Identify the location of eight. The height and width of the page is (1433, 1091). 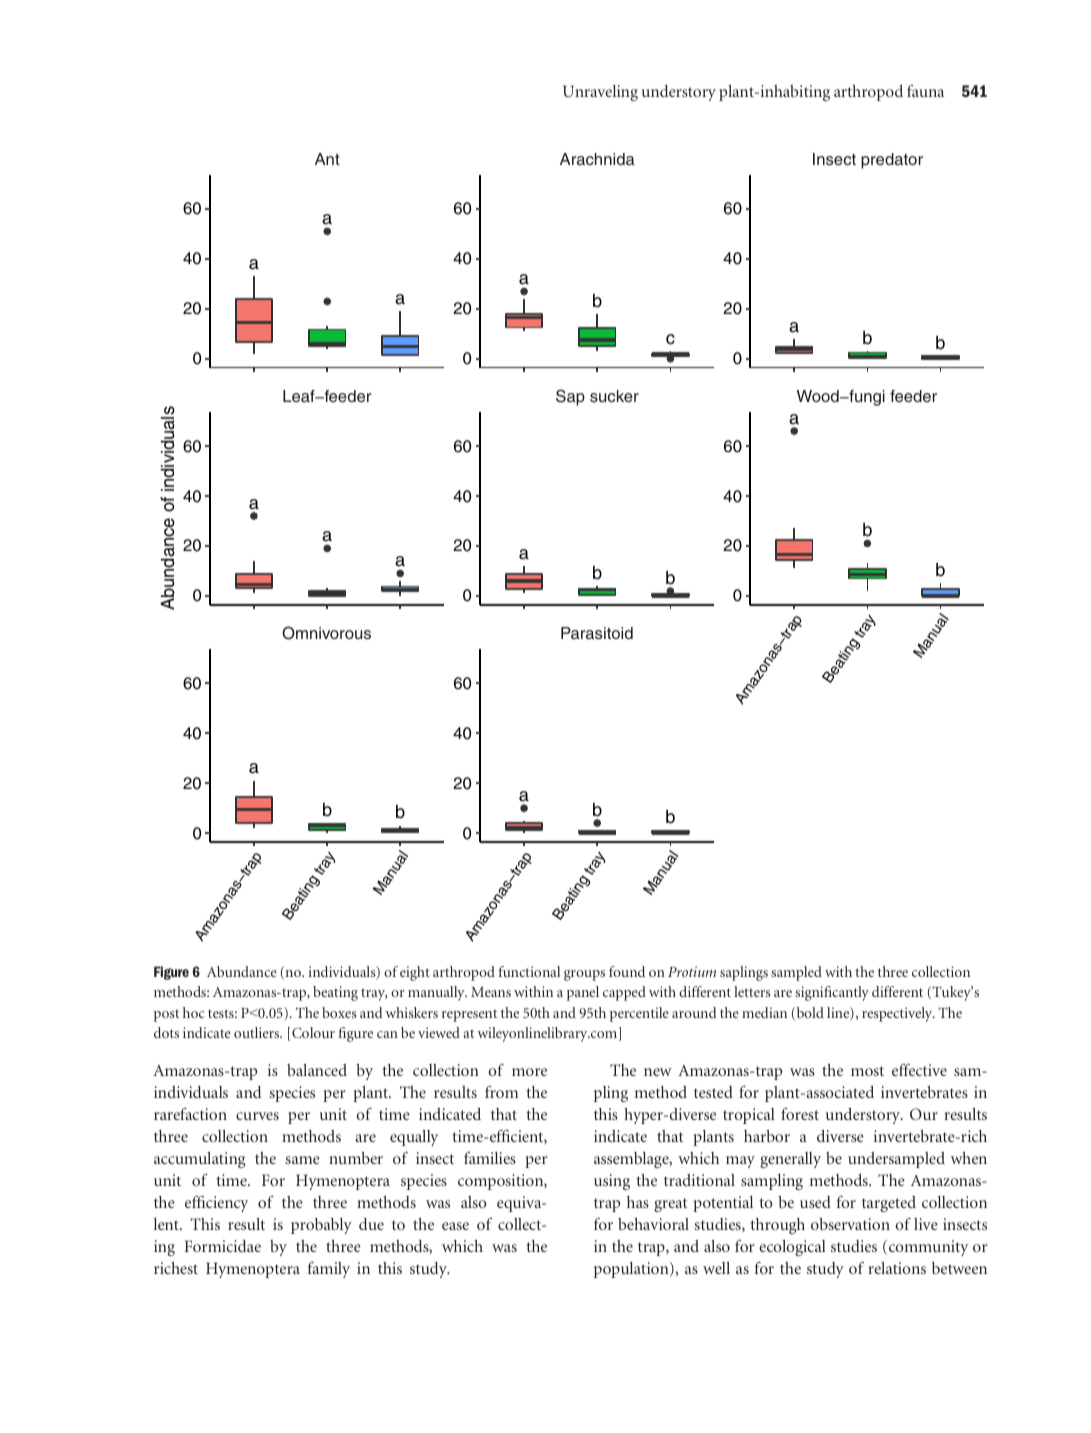
(415, 973).
